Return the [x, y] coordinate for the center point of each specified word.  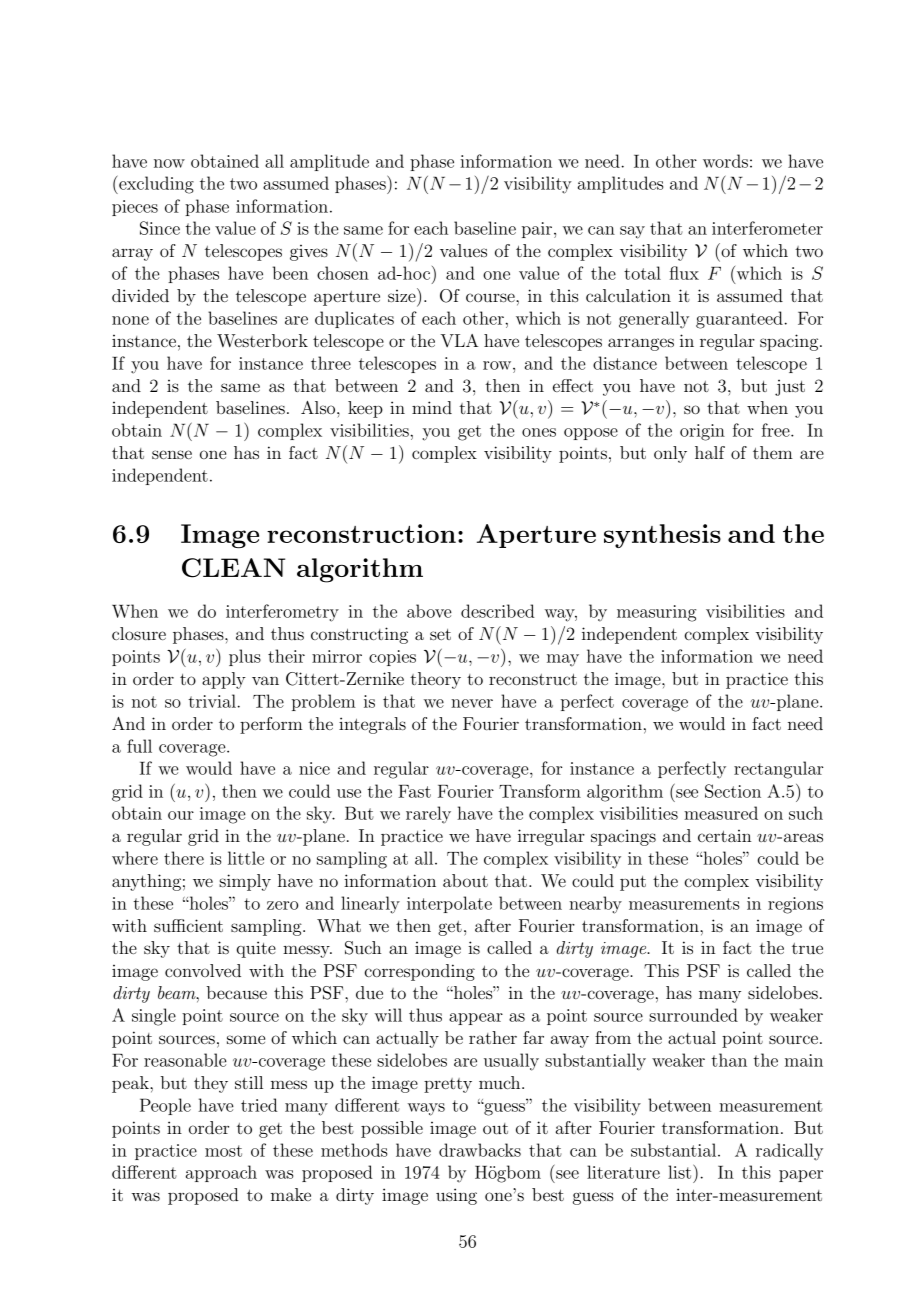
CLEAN [233, 568]
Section [733, 791]
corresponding [420, 972]
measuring [656, 613]
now [169, 163]
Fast [414, 791]
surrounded [693, 1015]
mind [432, 407]
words [725, 161]
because [237, 992]
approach [221, 1173]
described [498, 611]
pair [537, 230]
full [139, 746]
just [790, 388]
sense [172, 454]
